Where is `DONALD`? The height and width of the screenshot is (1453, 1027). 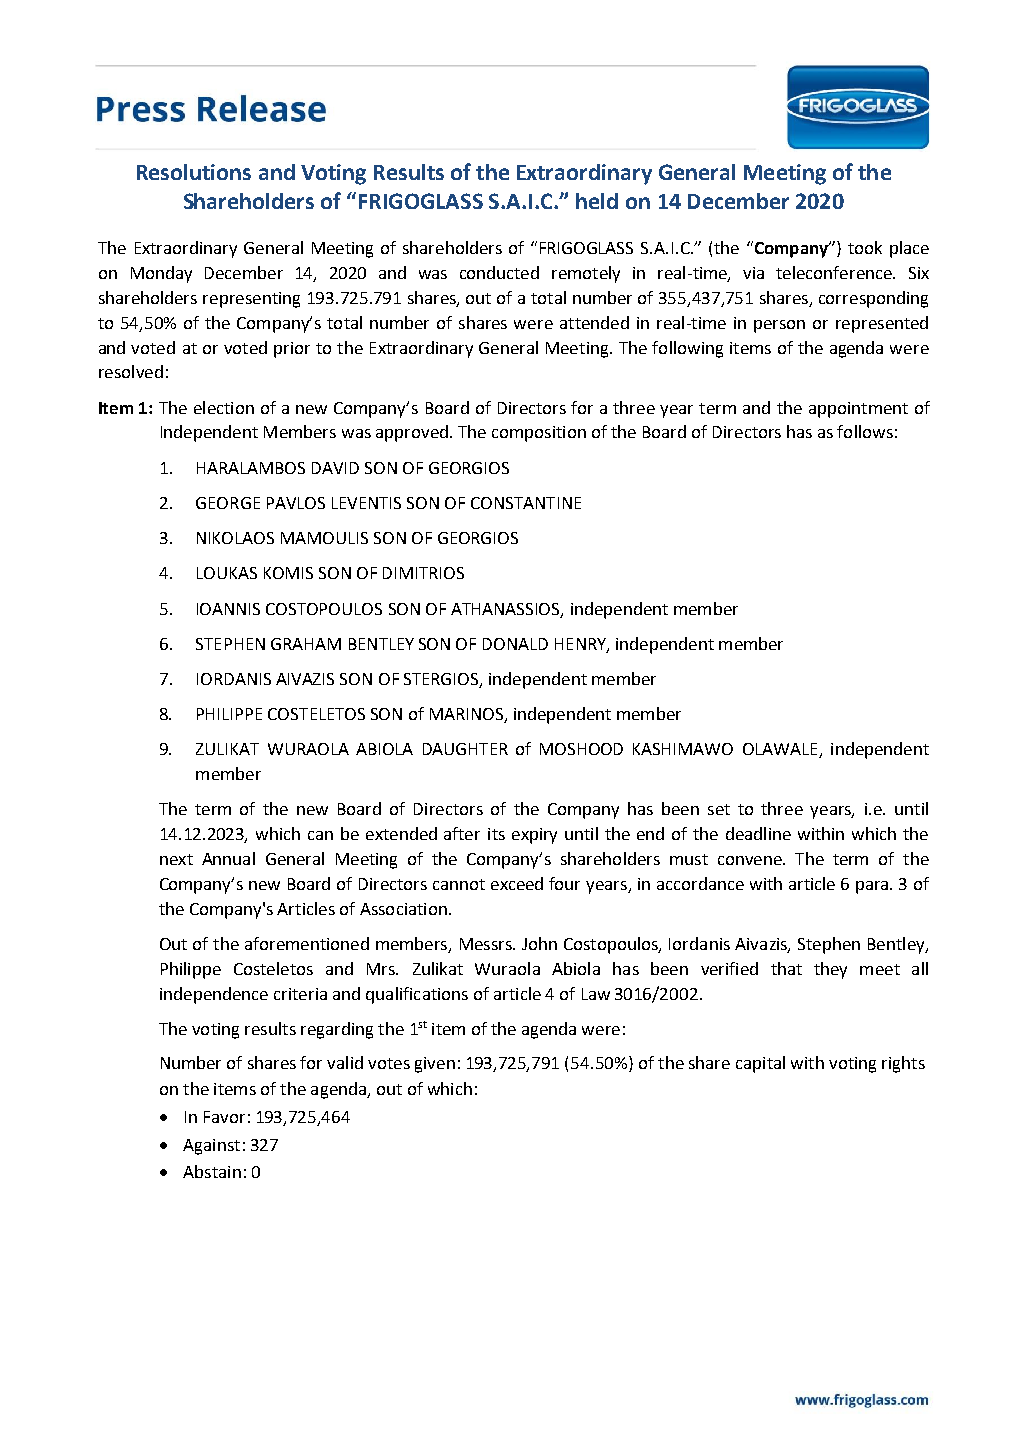 DONALD is located at coordinates (515, 644).
